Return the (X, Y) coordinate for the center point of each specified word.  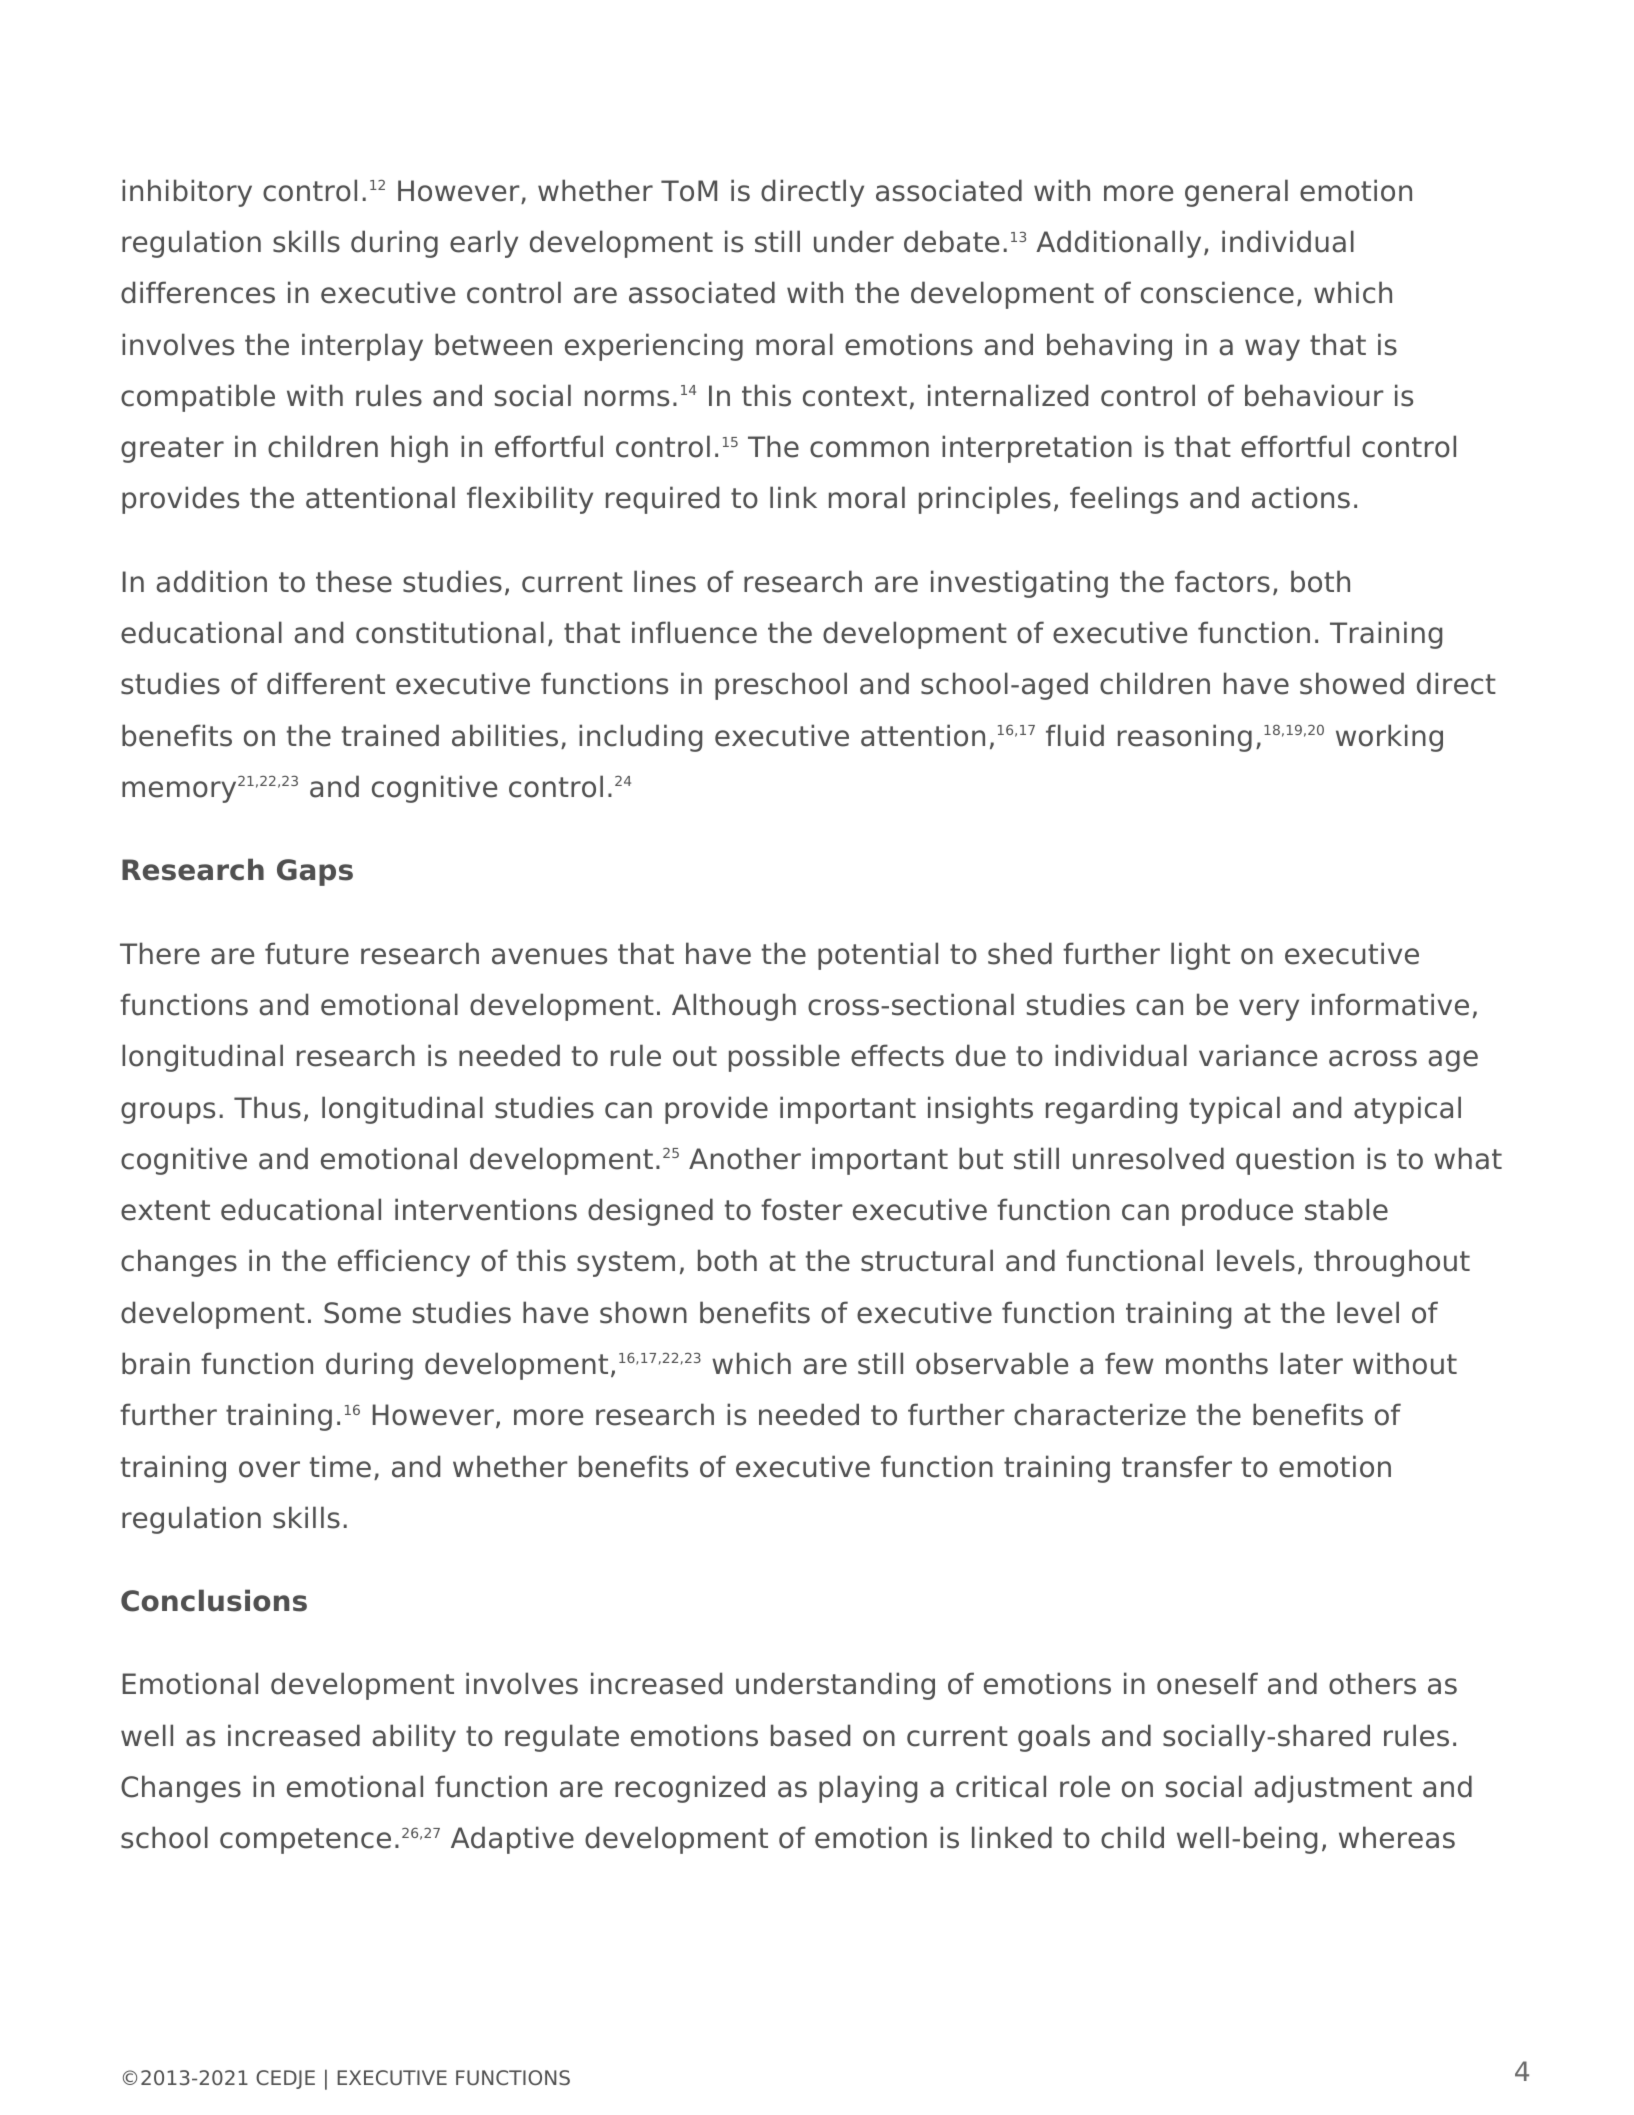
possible (784, 1058)
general (1236, 193)
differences (198, 292)
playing (868, 1789)
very (1269, 1010)
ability (414, 1738)
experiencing (654, 347)
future (307, 953)
